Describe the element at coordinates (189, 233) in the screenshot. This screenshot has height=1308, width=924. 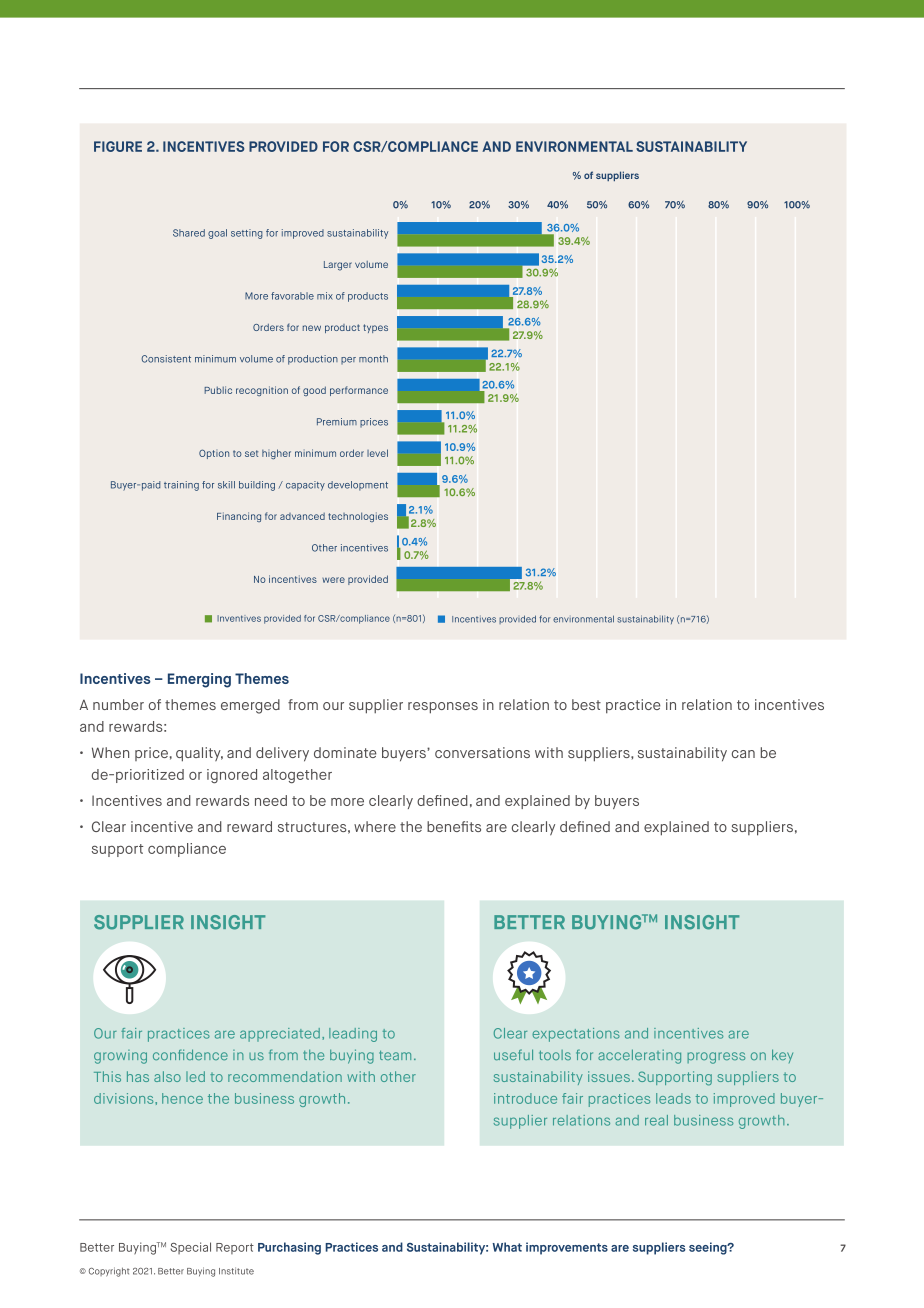
I see `Shared` at that location.
